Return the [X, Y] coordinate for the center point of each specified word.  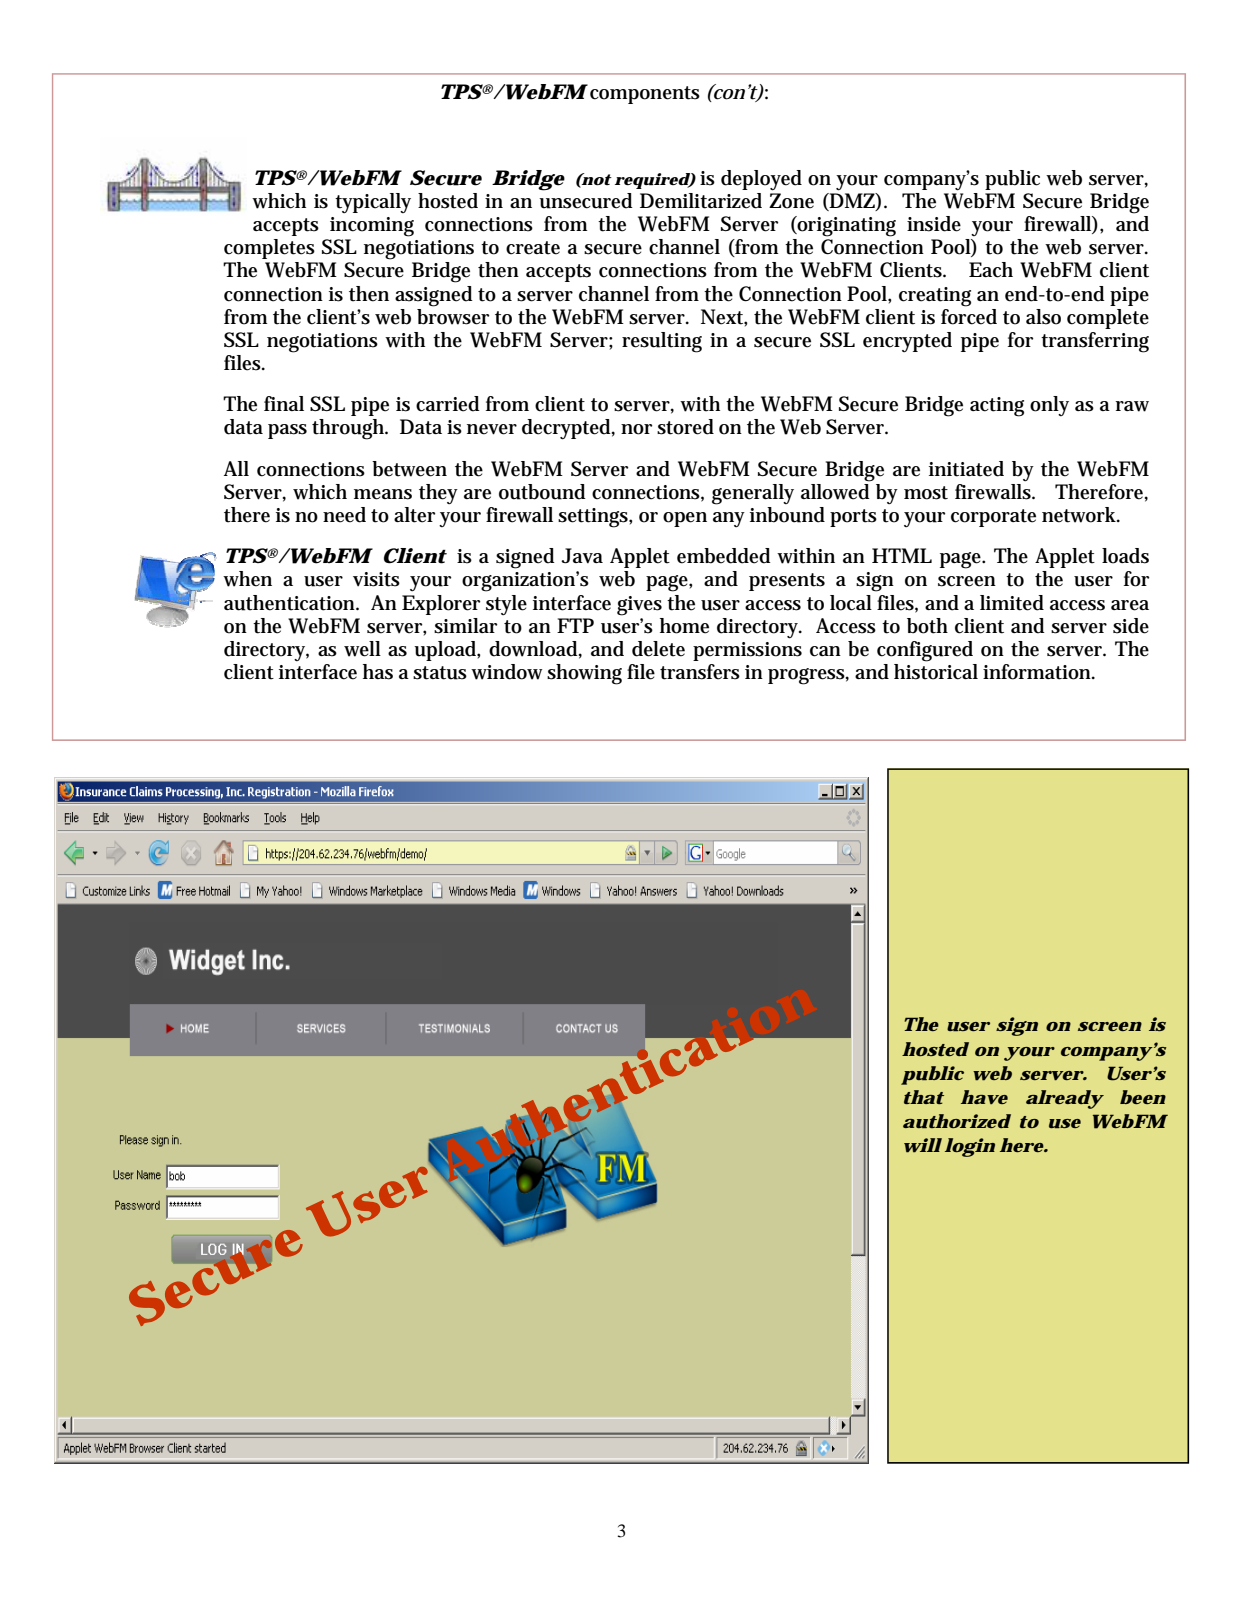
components [645, 95]
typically [373, 203]
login [970, 1147]
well [362, 649]
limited [1012, 603]
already [1064, 1099]
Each [991, 270]
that [924, 1097]
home [684, 626]
